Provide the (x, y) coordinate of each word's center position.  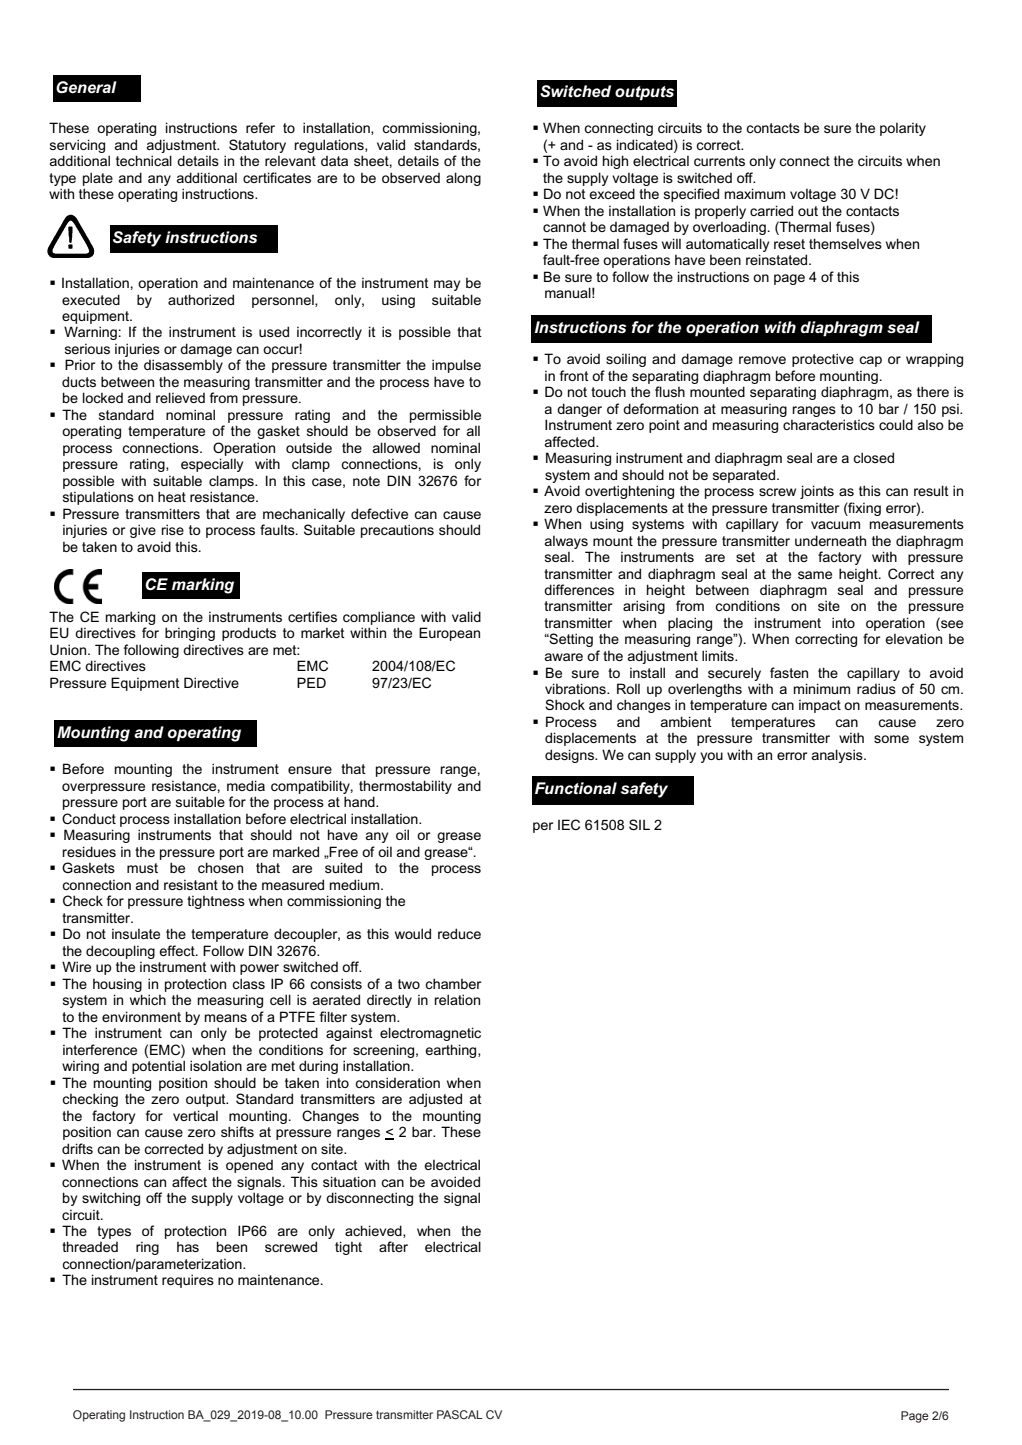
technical (144, 160)
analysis (838, 756)
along (463, 179)
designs (570, 756)
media (246, 785)
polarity (903, 129)
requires (188, 1281)
